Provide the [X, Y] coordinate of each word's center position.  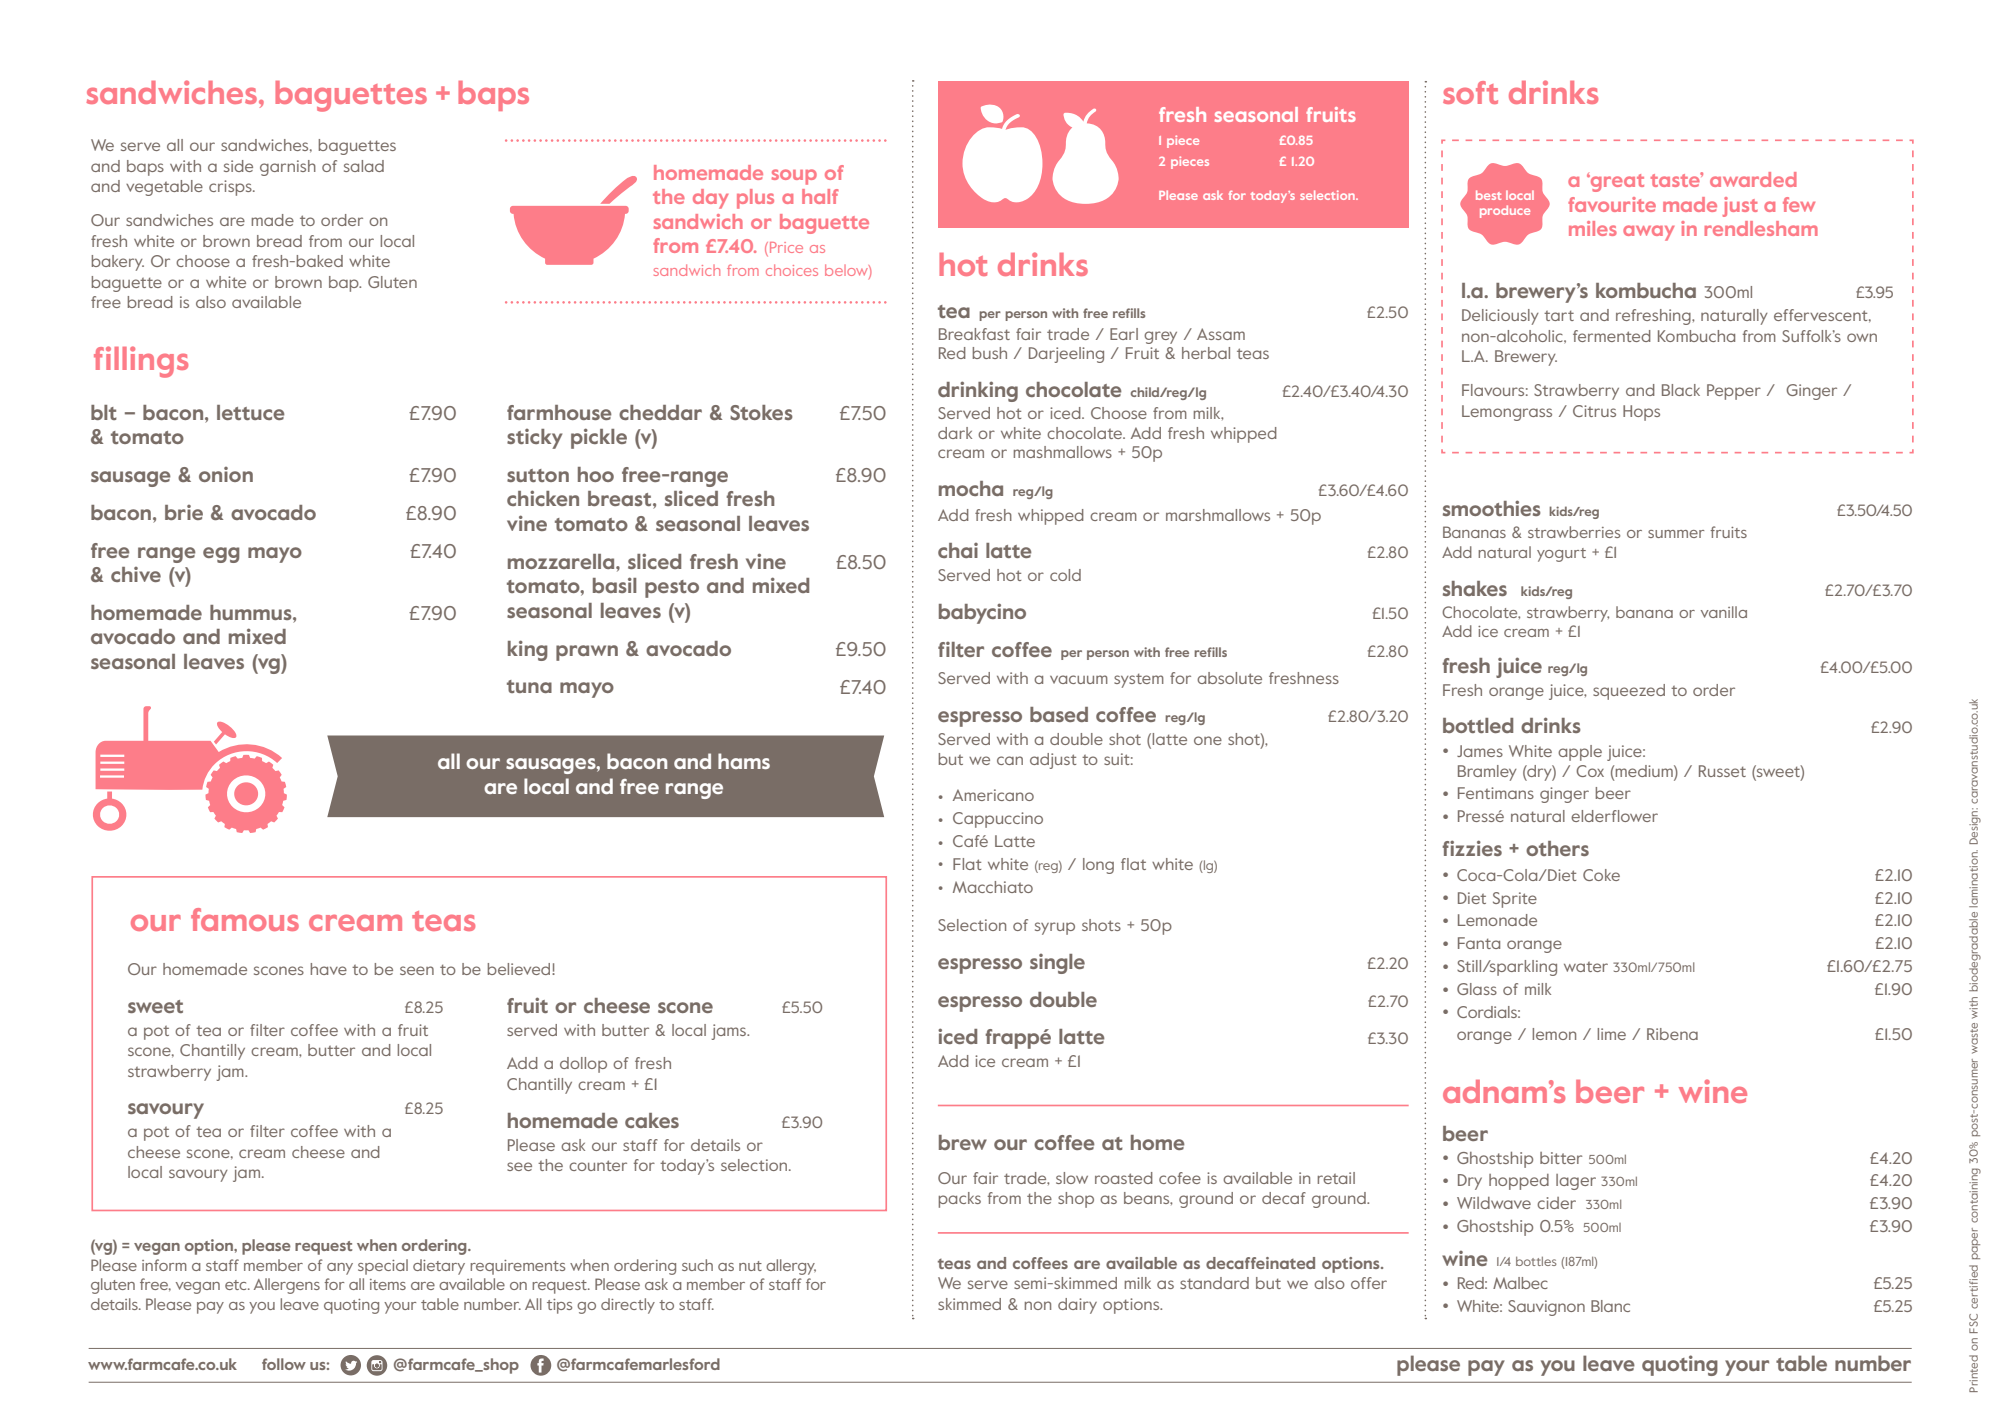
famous [245, 919]
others [1557, 848]
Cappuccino [998, 820]
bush [990, 353]
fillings [141, 362]
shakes [1475, 588]
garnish [288, 168]
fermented [1612, 336]
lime [1612, 1034]
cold [1065, 575]
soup [794, 177]
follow [284, 1364]
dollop [583, 1065]
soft [1470, 92]
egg [221, 555]
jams [730, 1032]
